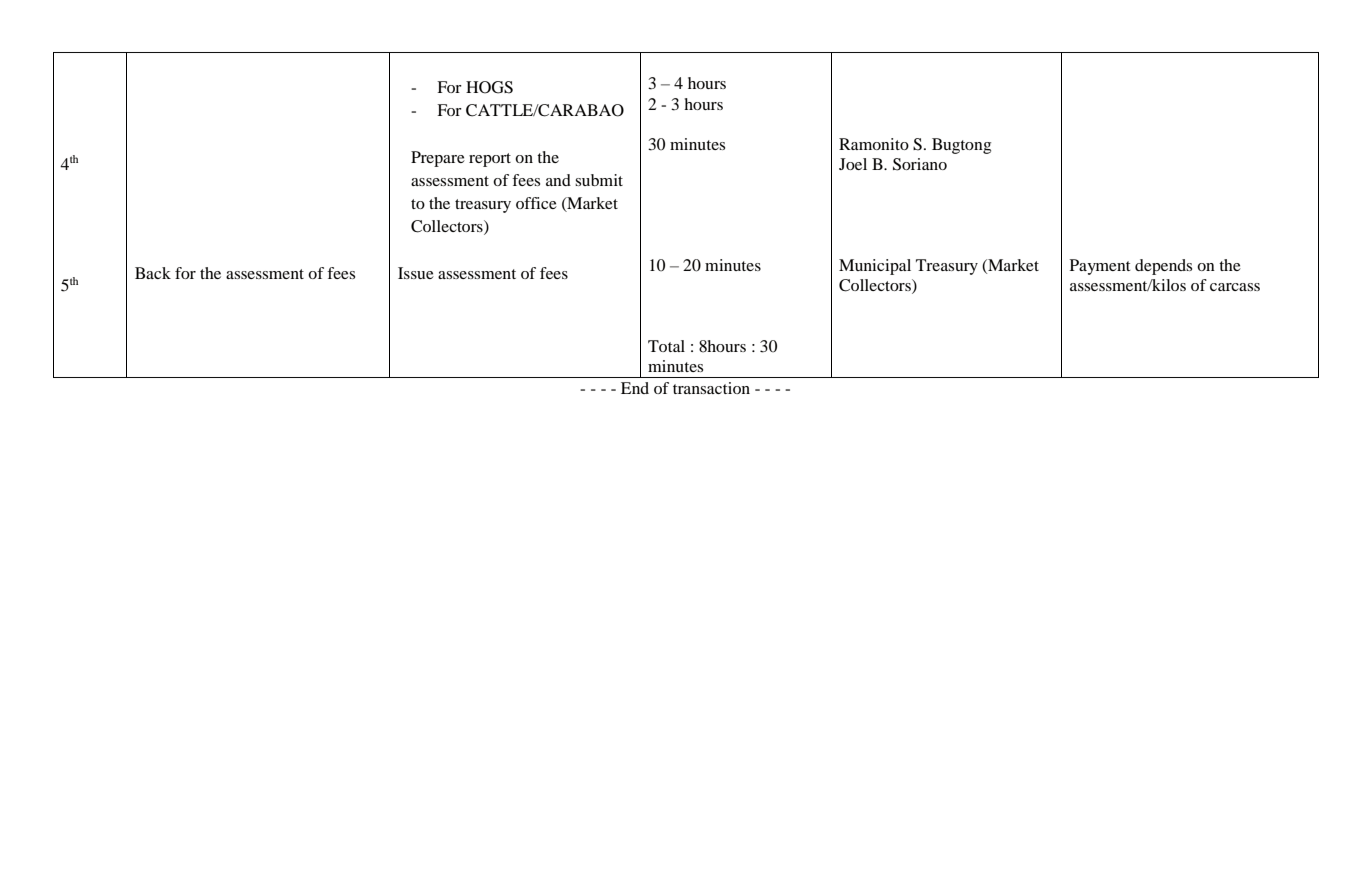 Image resolution: width=1371 pixels, height=896 pixels. What do you see at coordinates (490, 160) in the screenshot?
I see `report` at bounding box center [490, 160].
